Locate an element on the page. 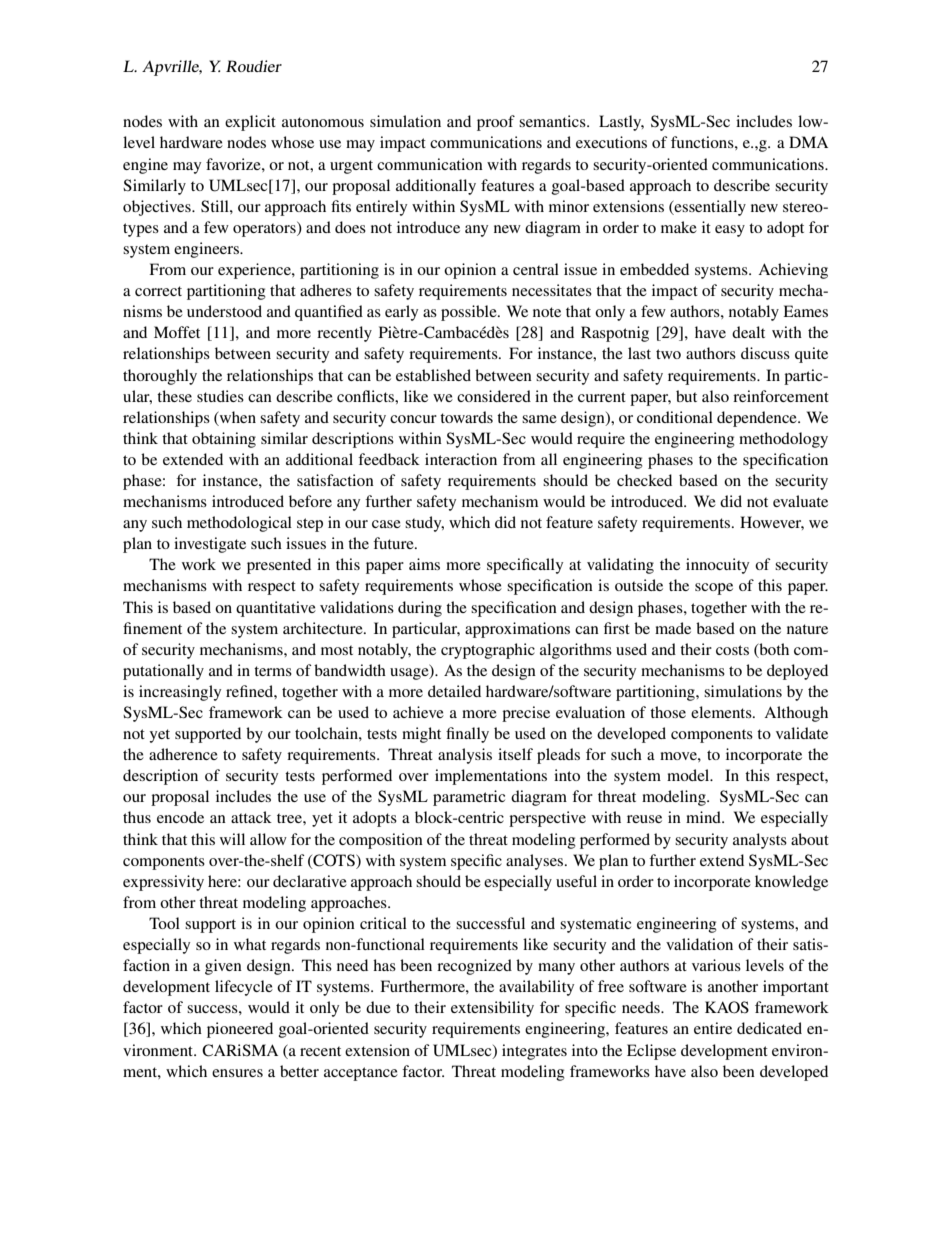 The width and height of the image is (952, 1233). dedicated is located at coordinates (769, 1028).
